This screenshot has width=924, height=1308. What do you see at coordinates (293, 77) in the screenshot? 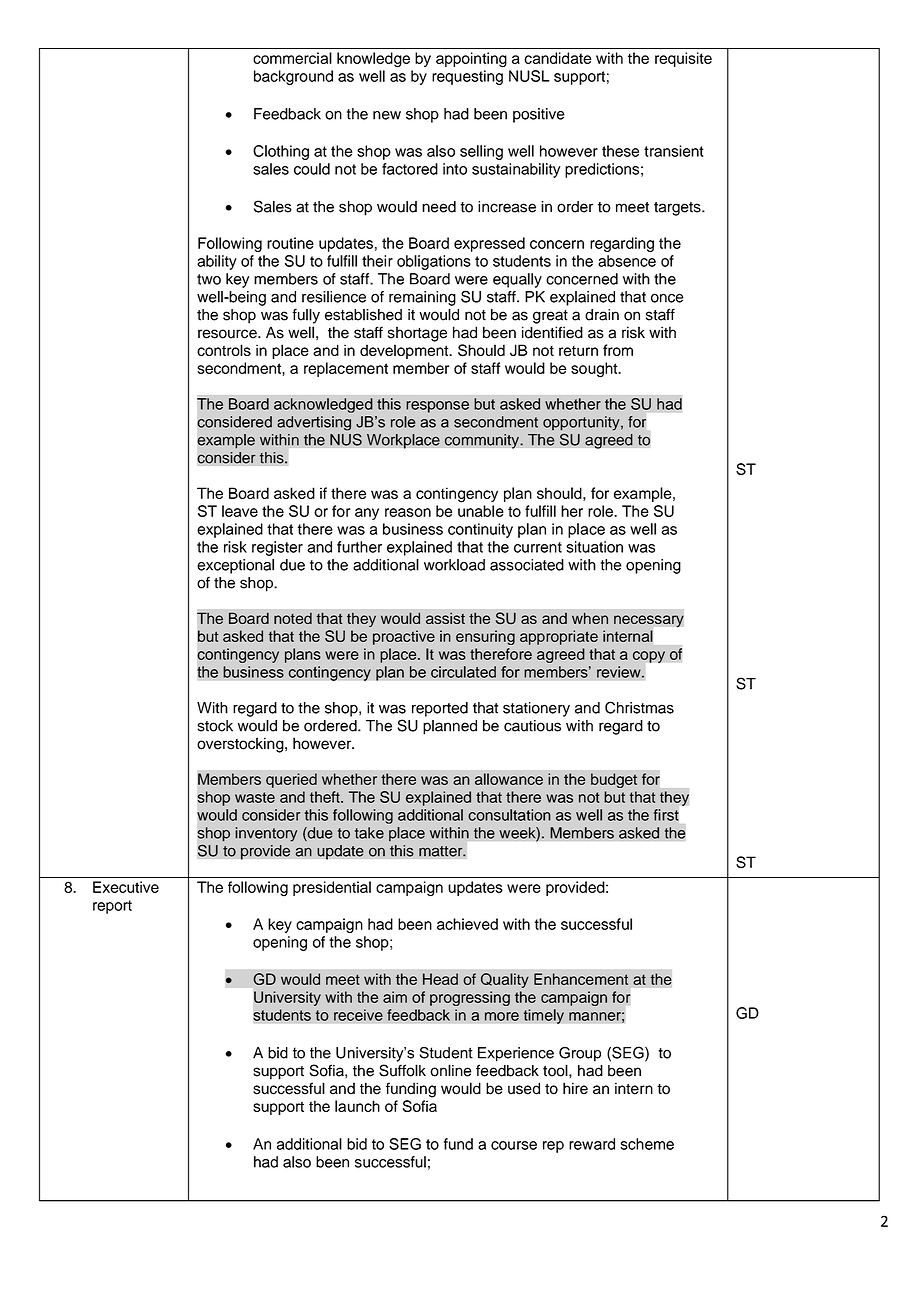
I see `background` at bounding box center [293, 77].
